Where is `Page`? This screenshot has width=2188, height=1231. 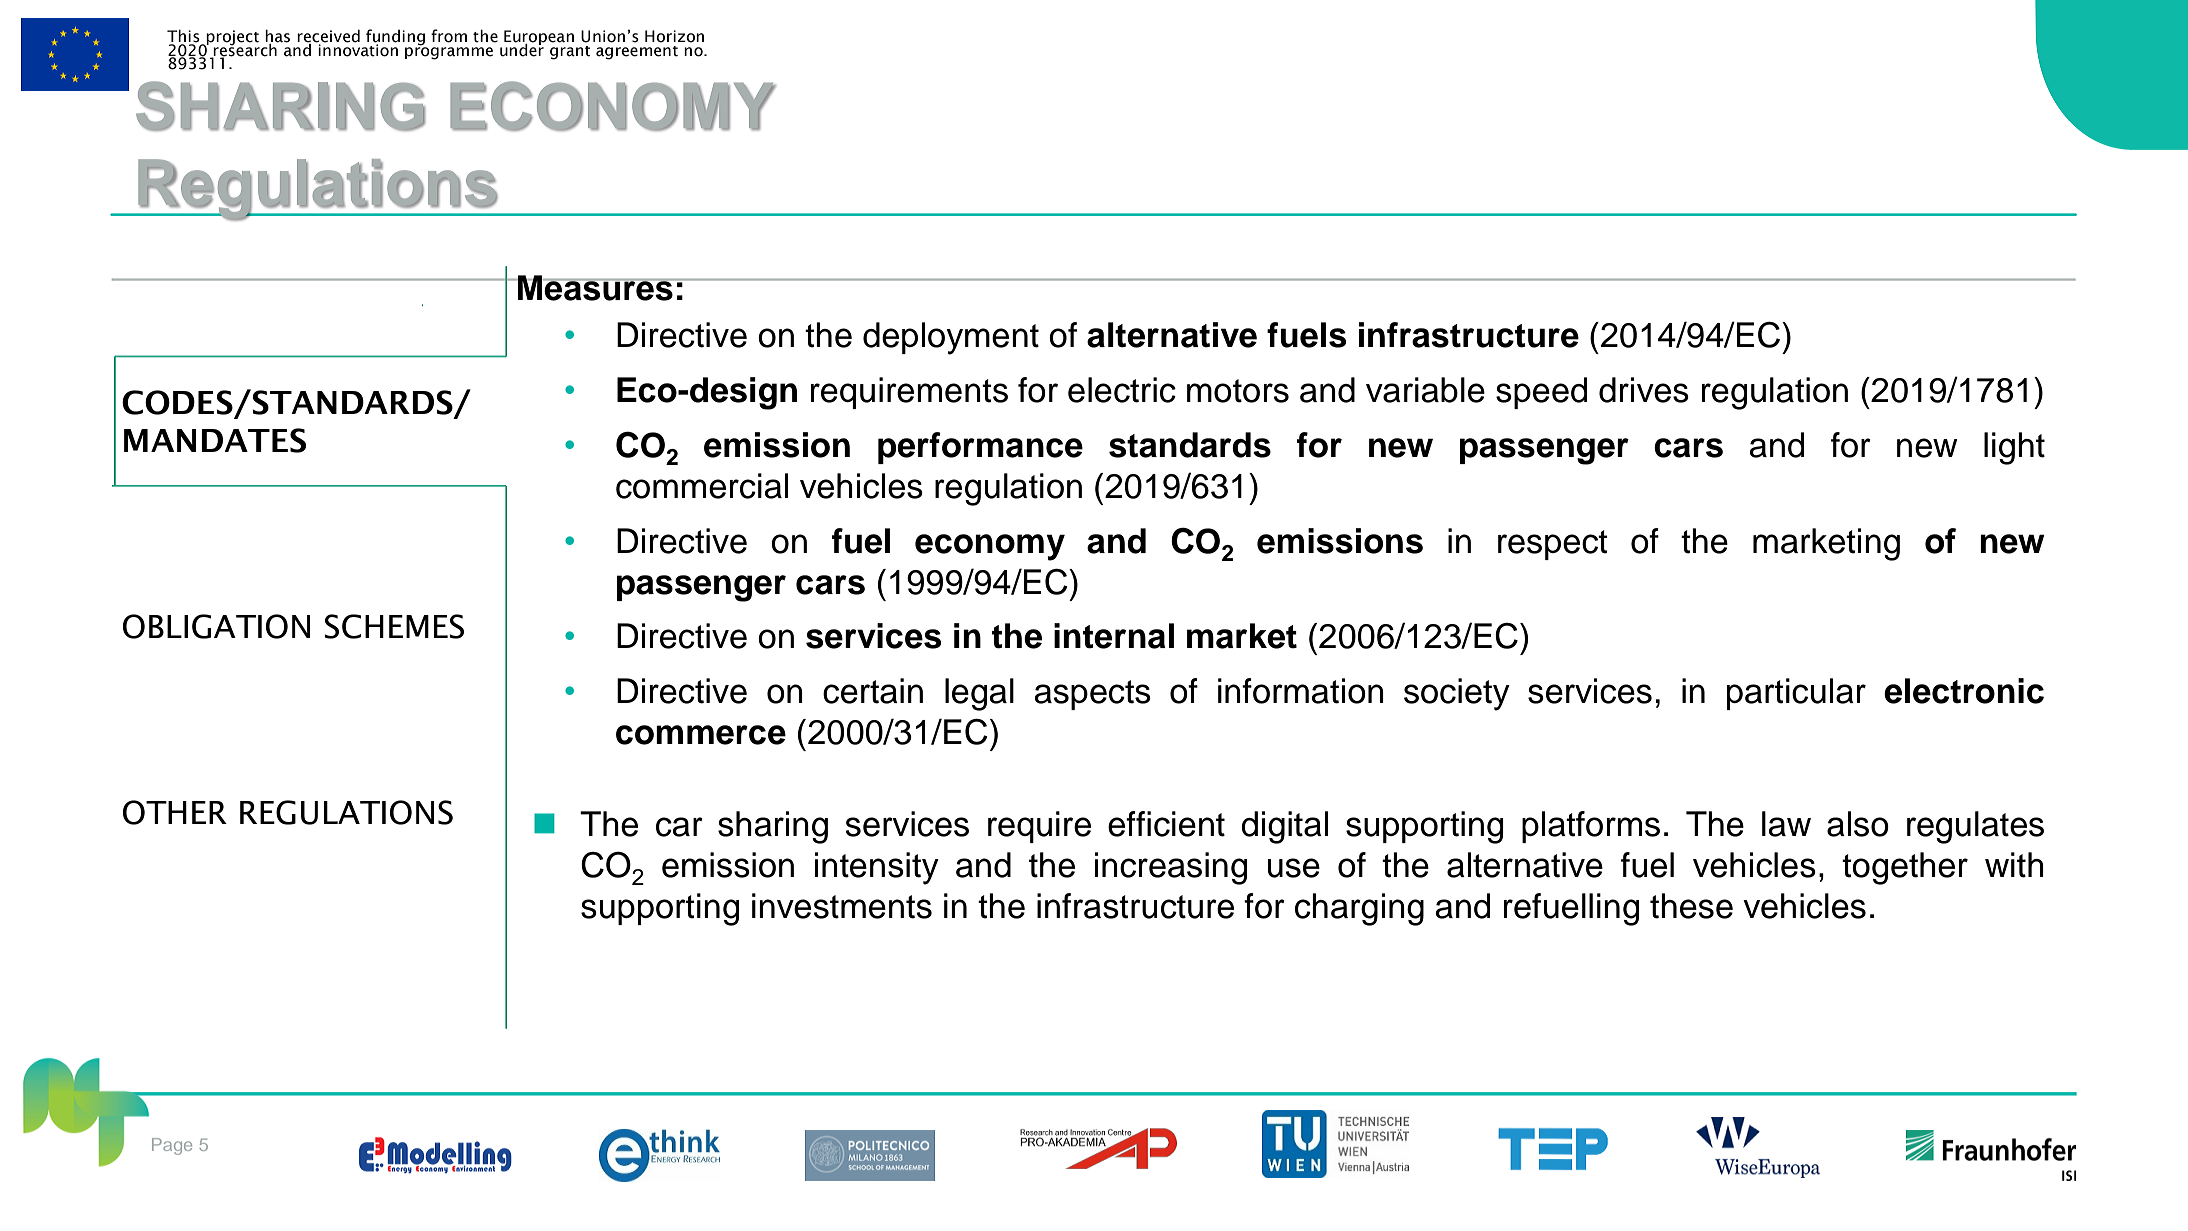
Page is located at coordinates (172, 1146).
